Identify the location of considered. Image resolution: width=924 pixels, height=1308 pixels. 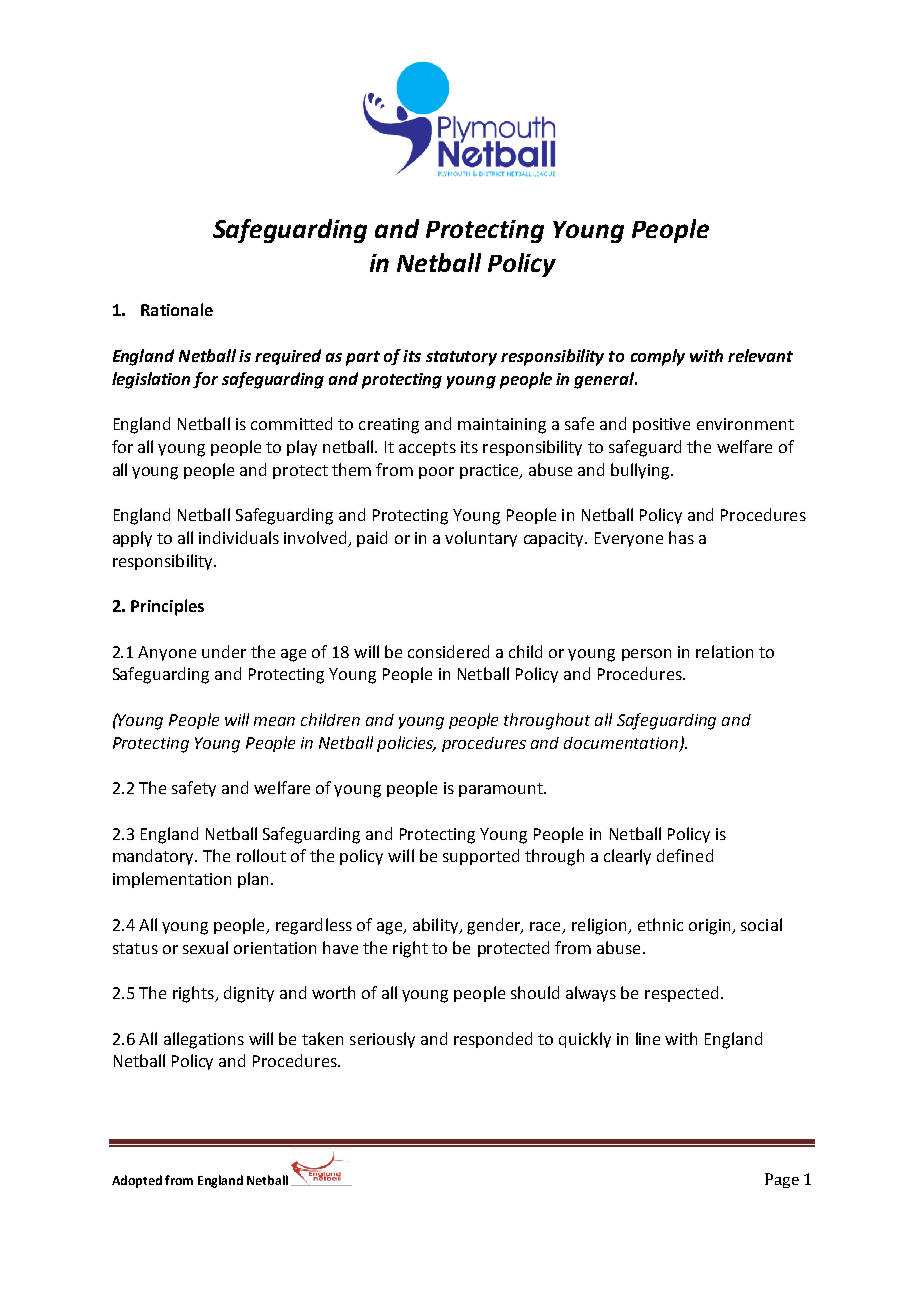
(448, 651).
